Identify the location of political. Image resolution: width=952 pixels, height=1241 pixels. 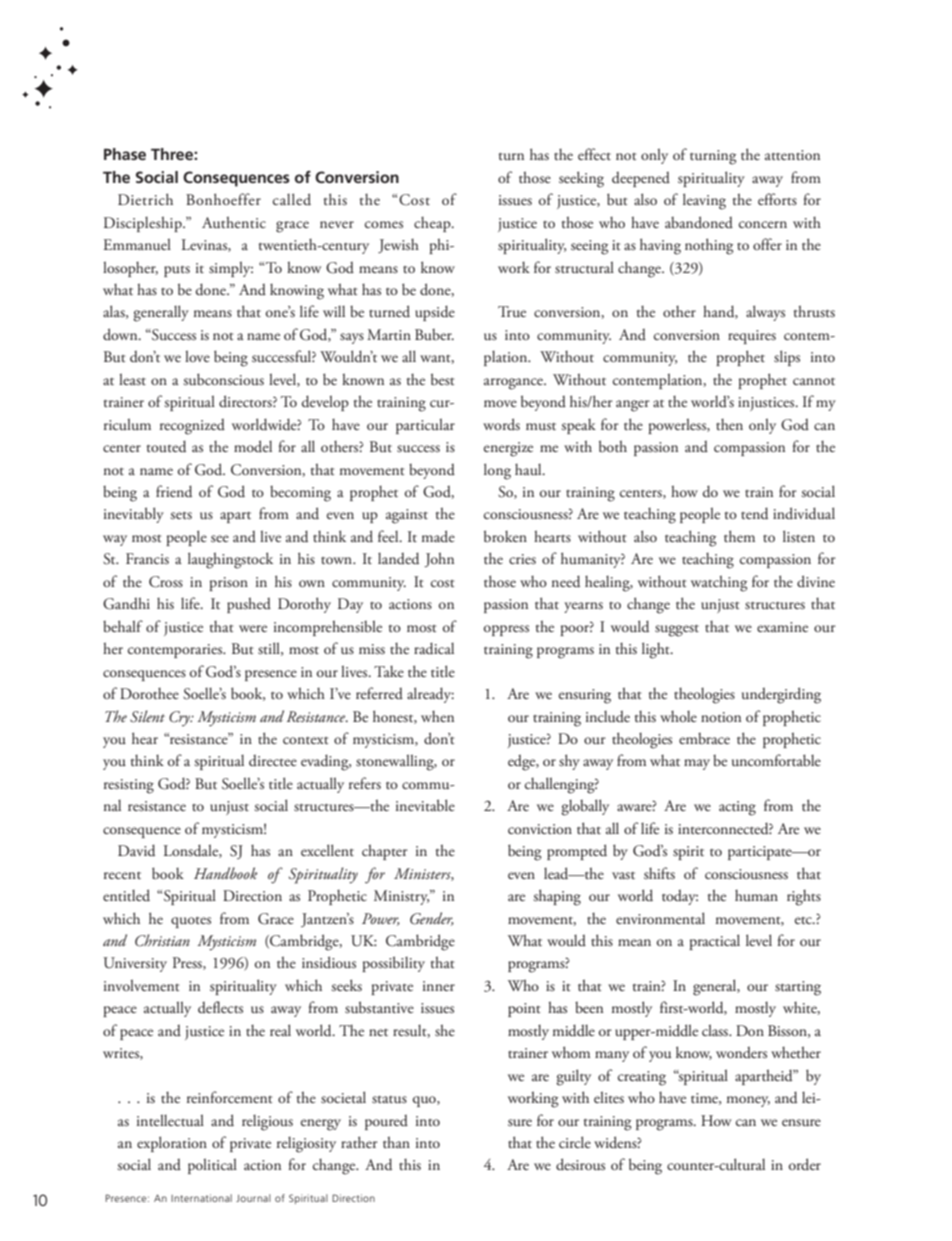
(212, 1166).
